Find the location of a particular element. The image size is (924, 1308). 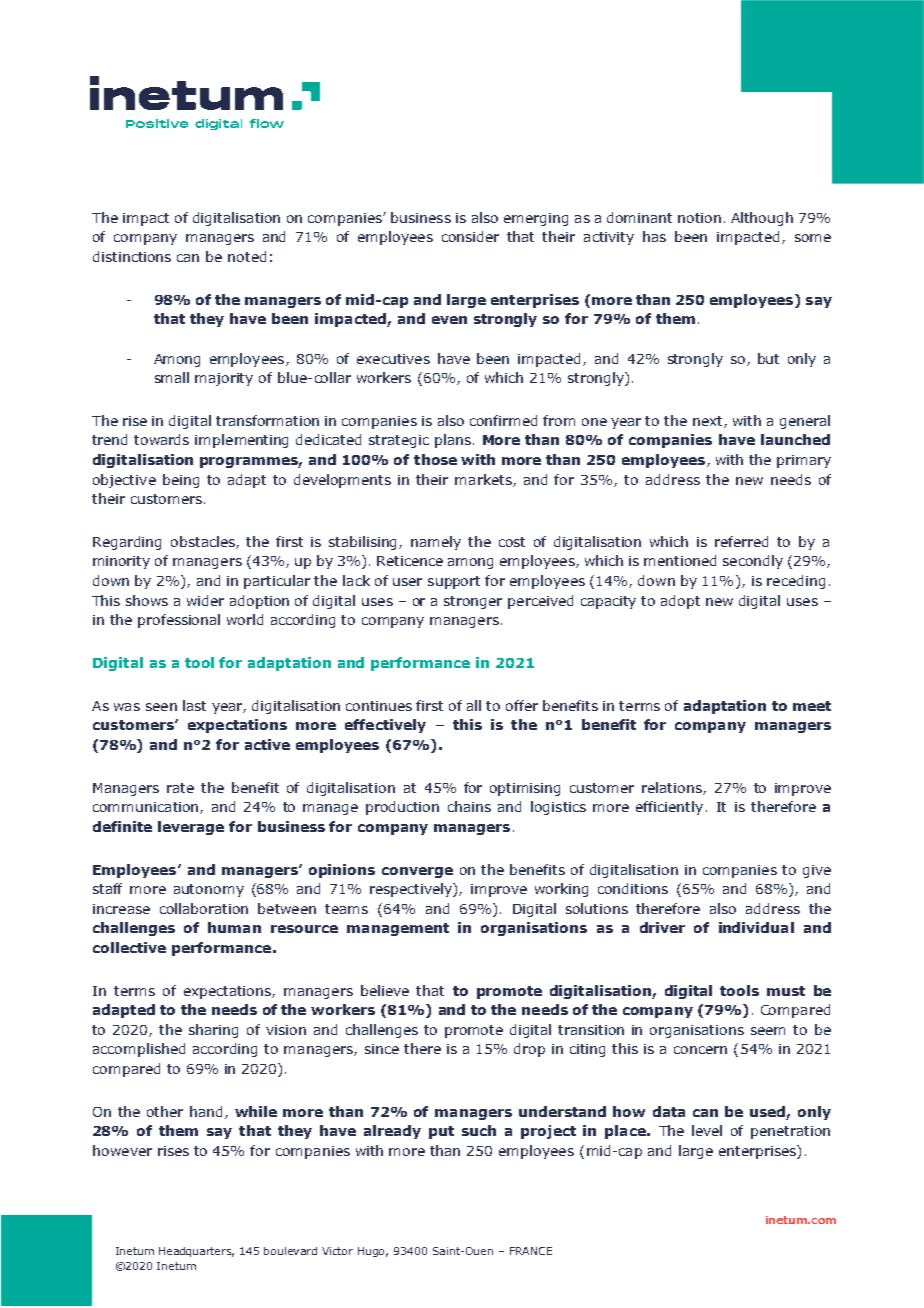

wider is located at coordinates (205, 600).
